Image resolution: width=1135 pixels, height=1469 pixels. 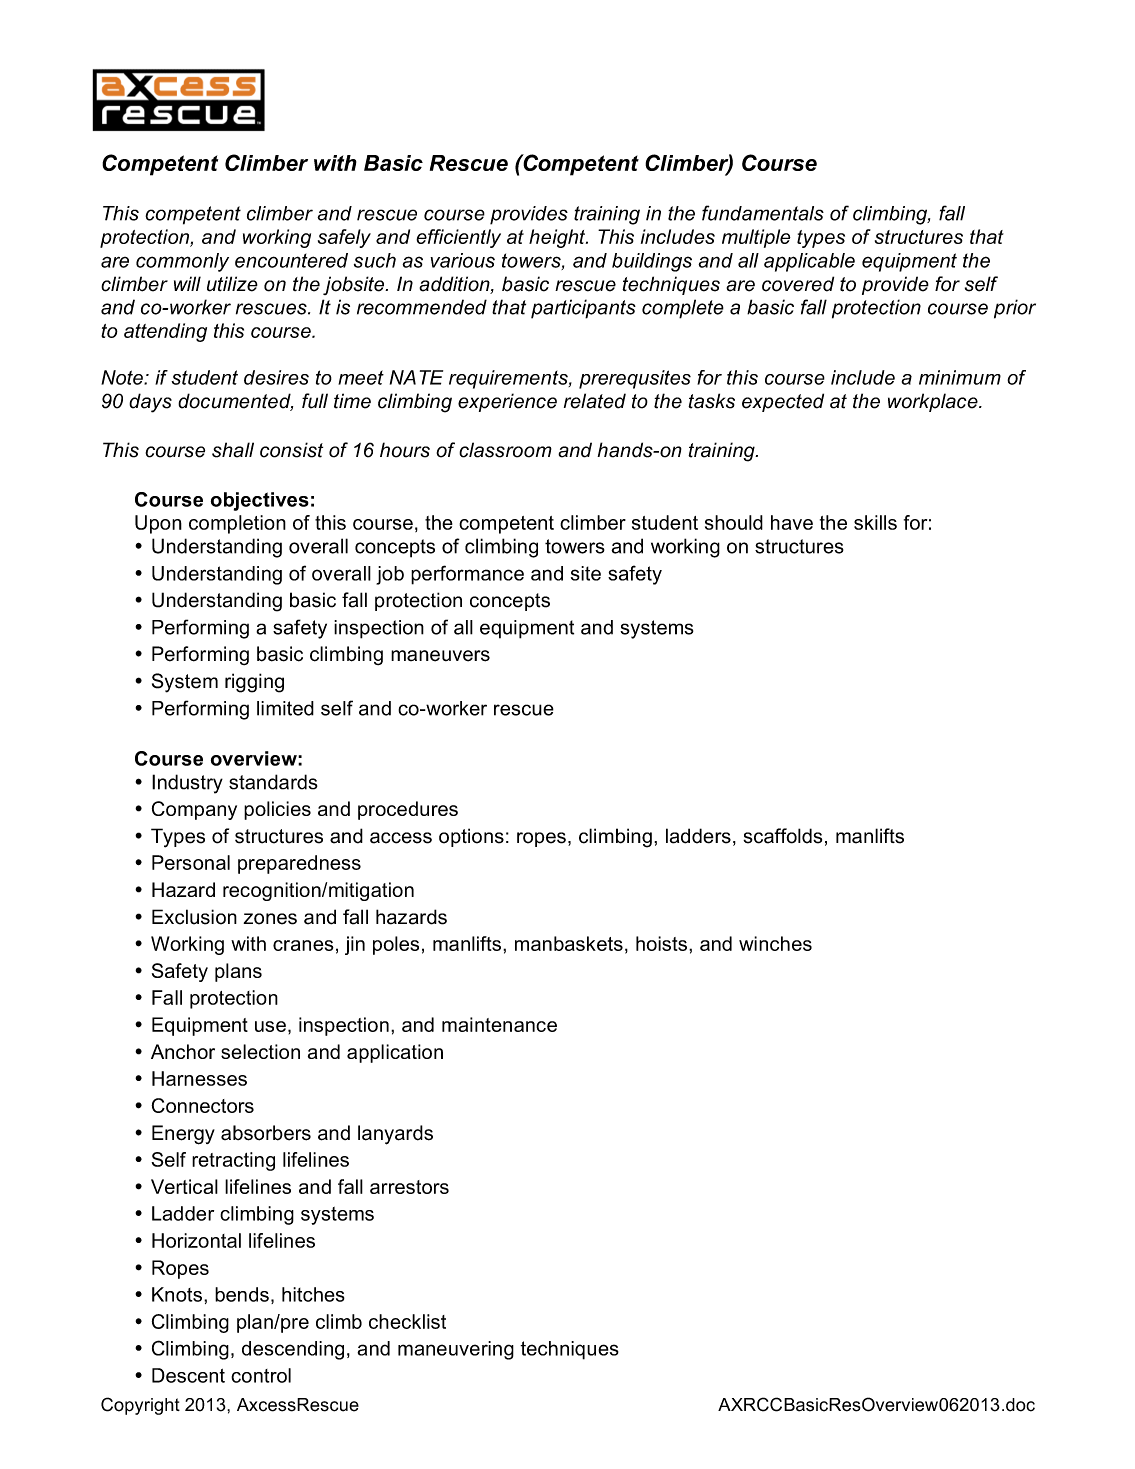 I want to click on Company, so click(x=194, y=810).
